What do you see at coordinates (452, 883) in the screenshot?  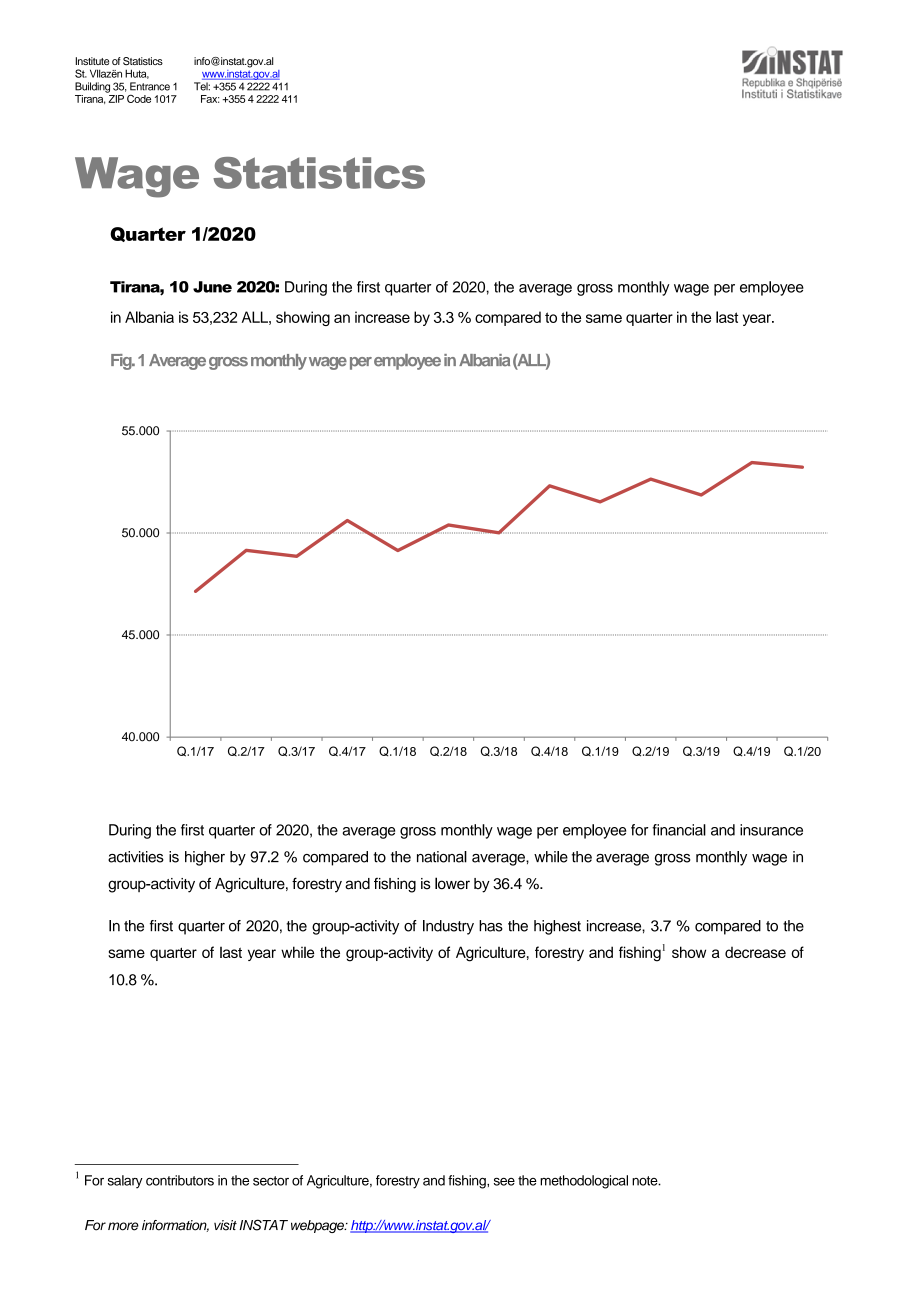 I see `lower` at bounding box center [452, 883].
